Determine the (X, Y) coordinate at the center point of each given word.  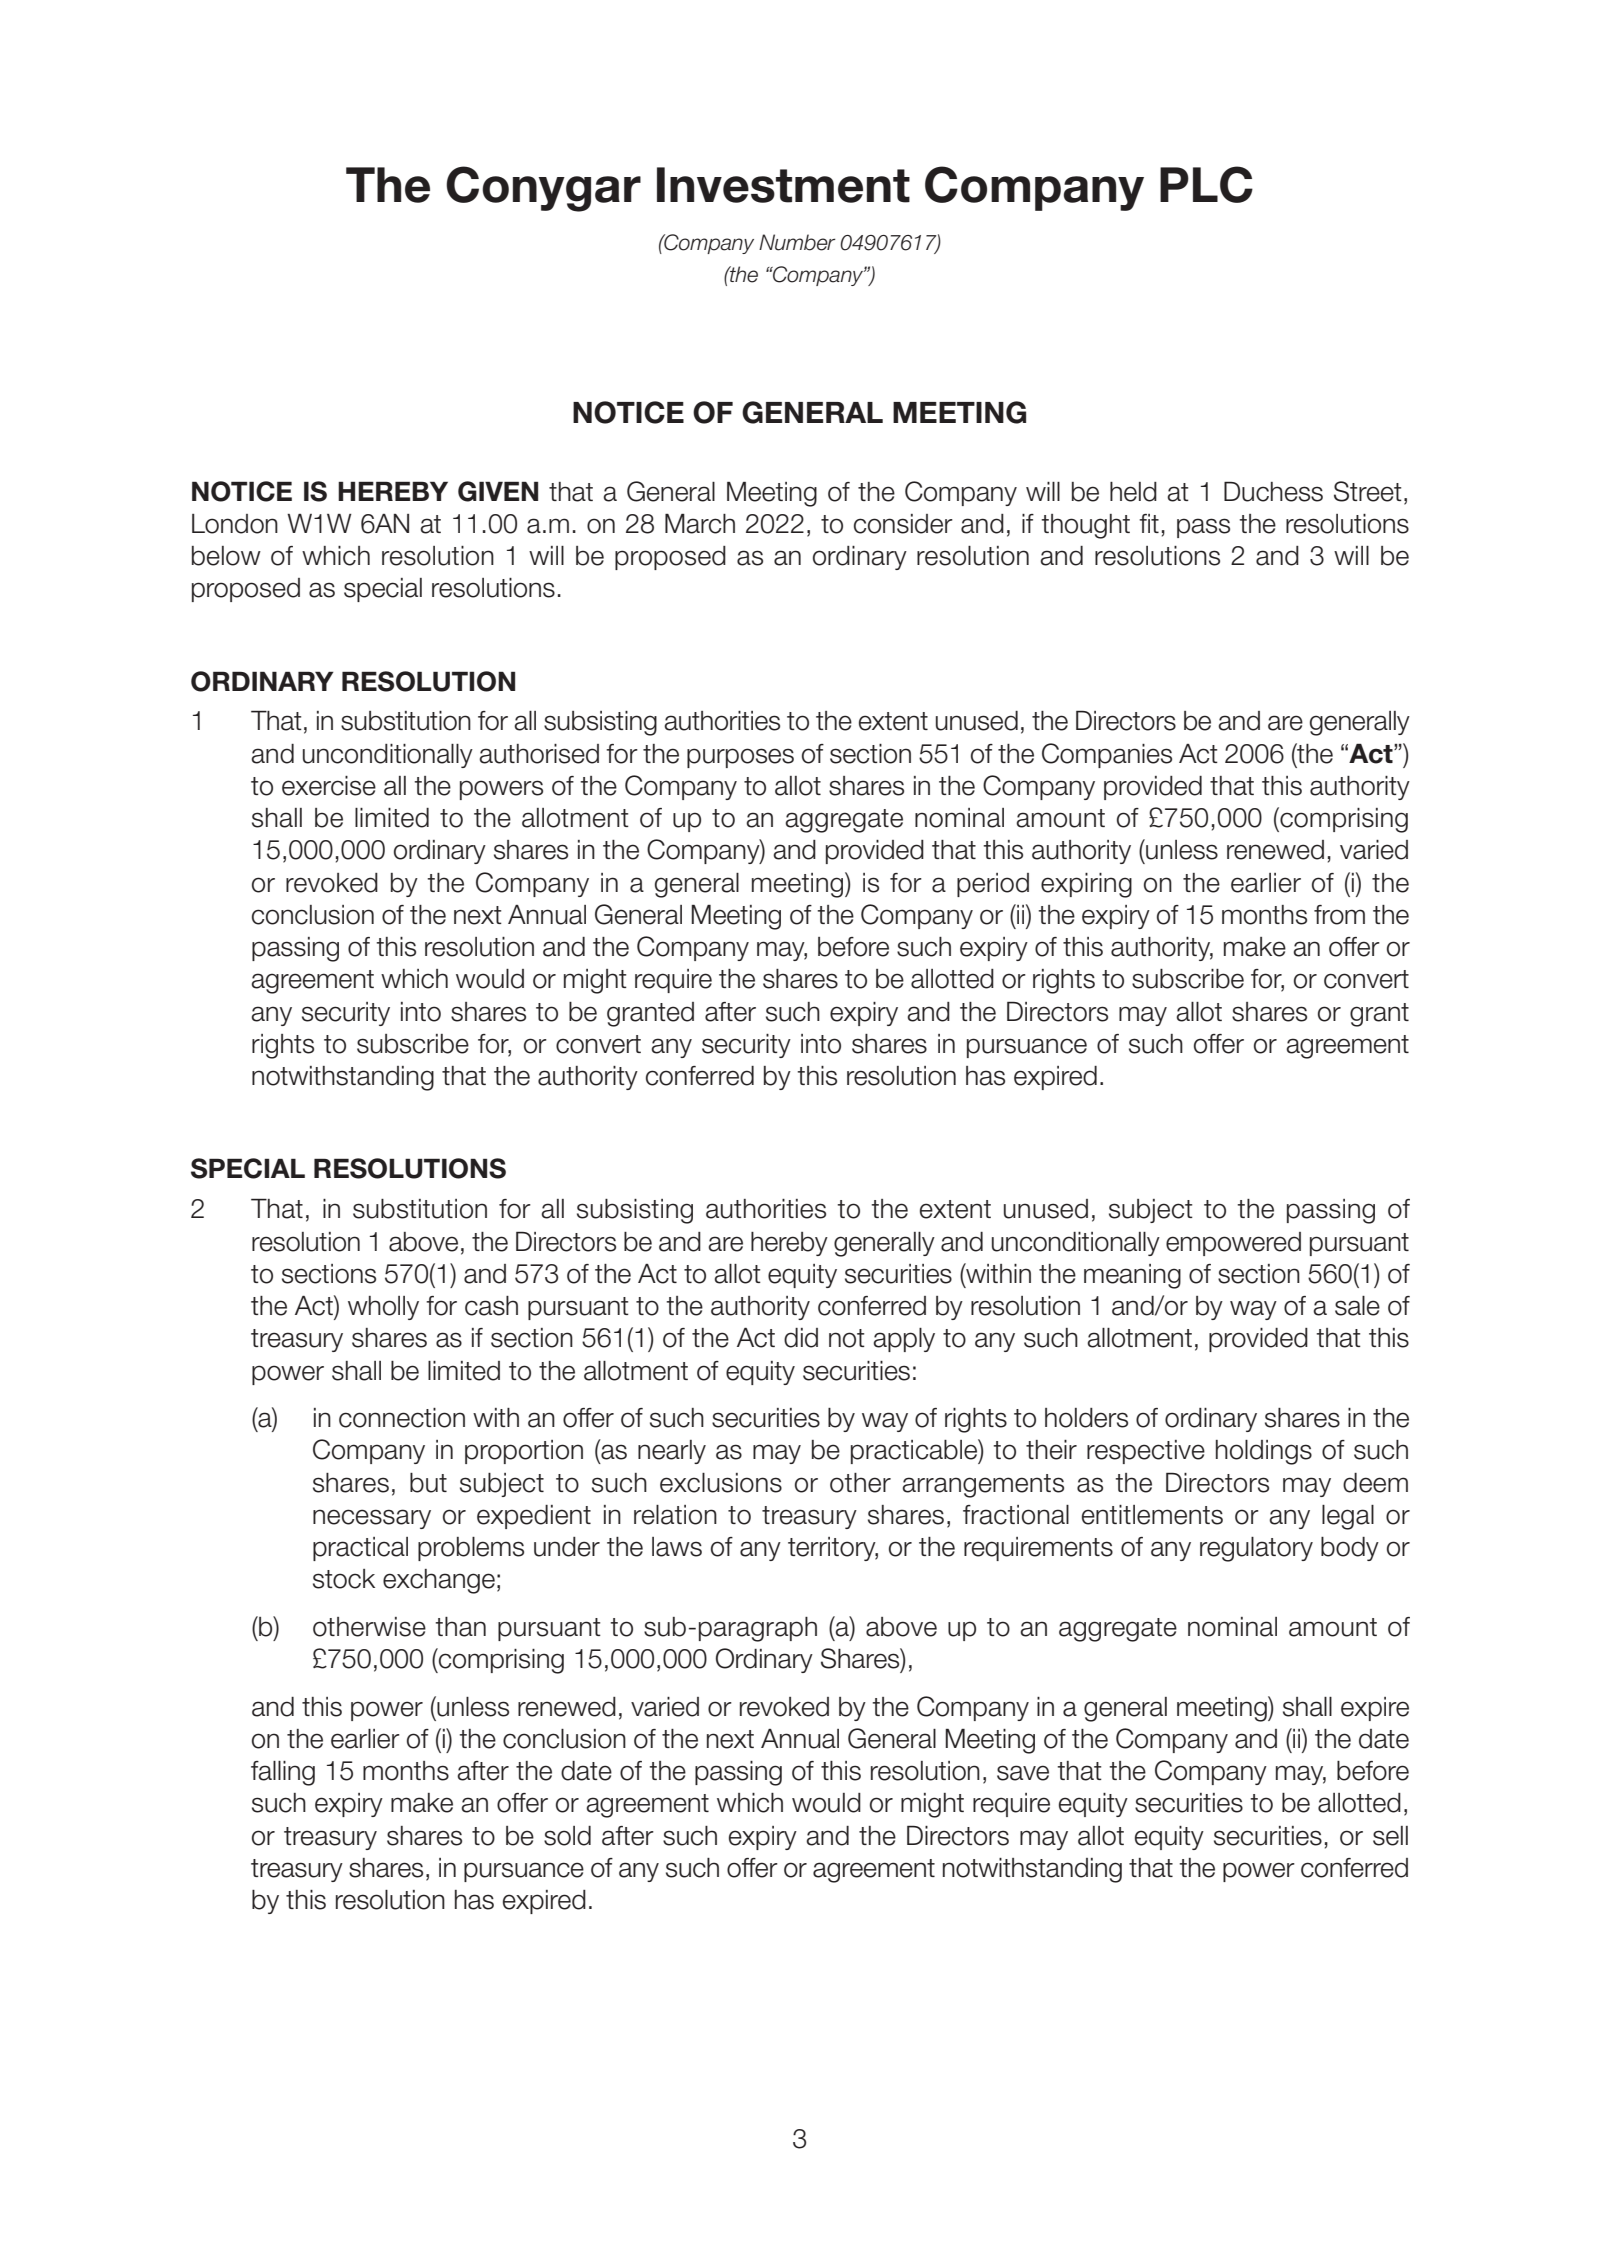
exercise (329, 786)
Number (797, 242)
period (993, 885)
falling (283, 1773)
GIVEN (498, 491)
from (1339, 915)
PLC (1206, 184)
